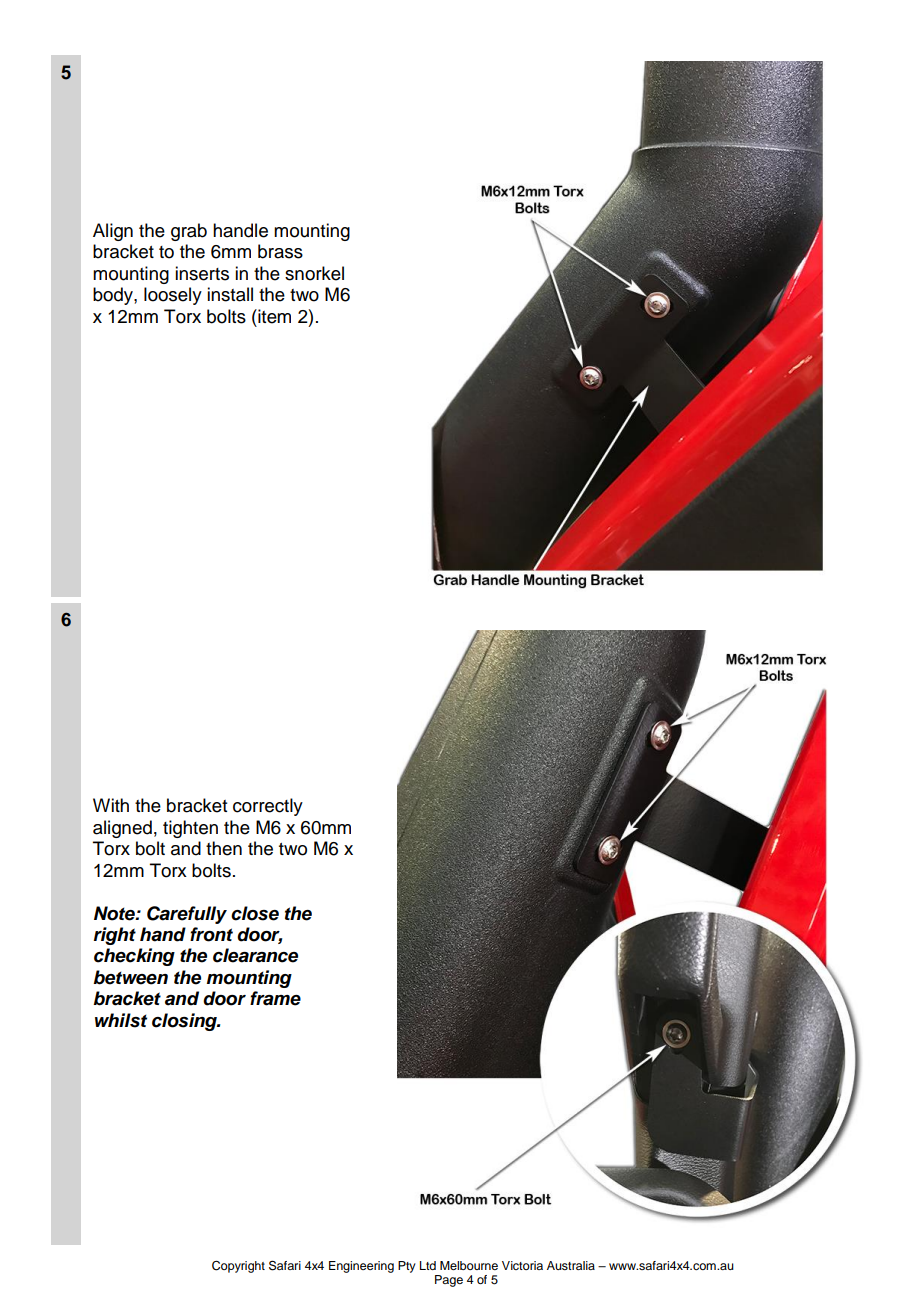 The height and width of the document is (1308, 924). I want to click on Pty, so click(407, 1267).
